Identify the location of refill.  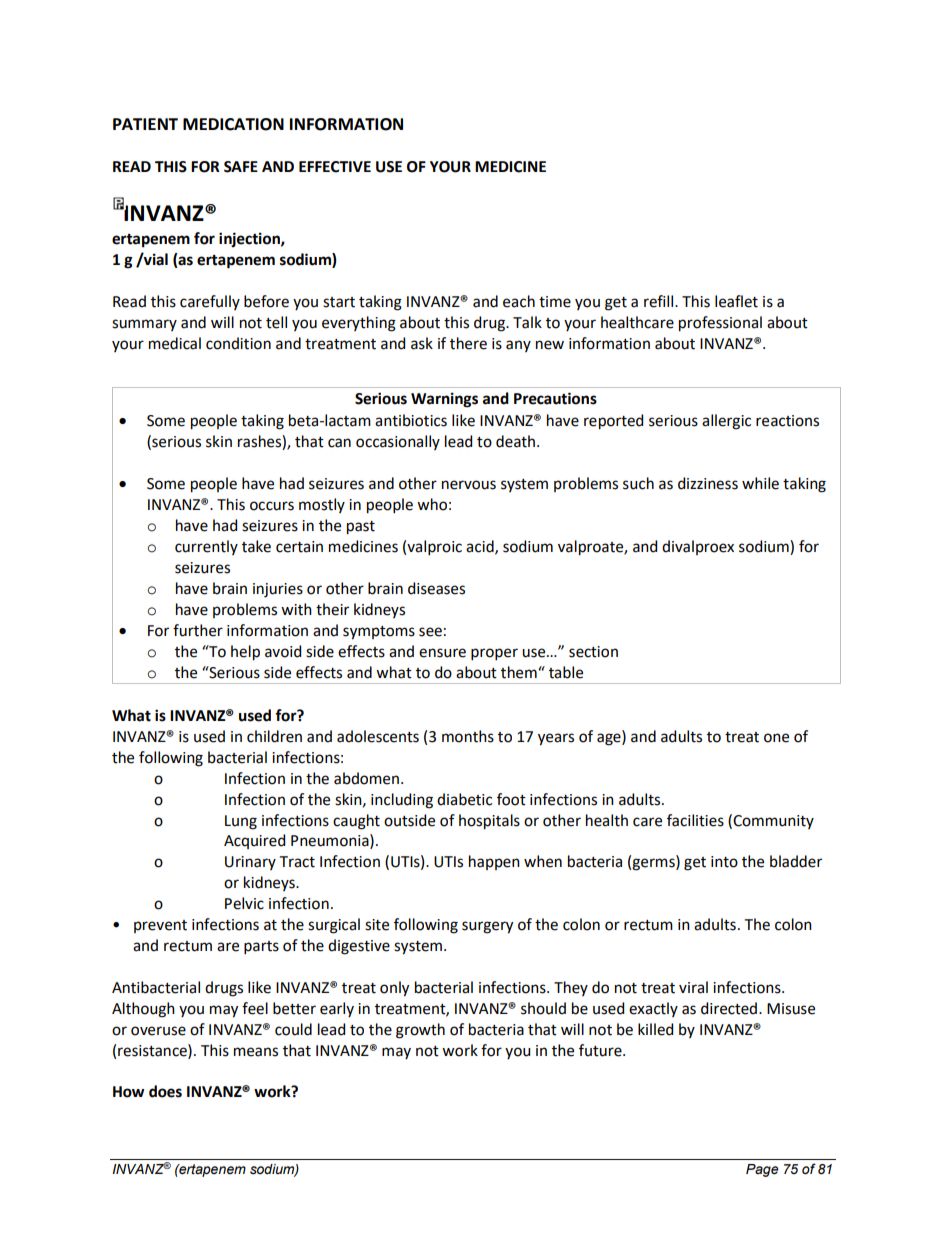
(660, 301).
